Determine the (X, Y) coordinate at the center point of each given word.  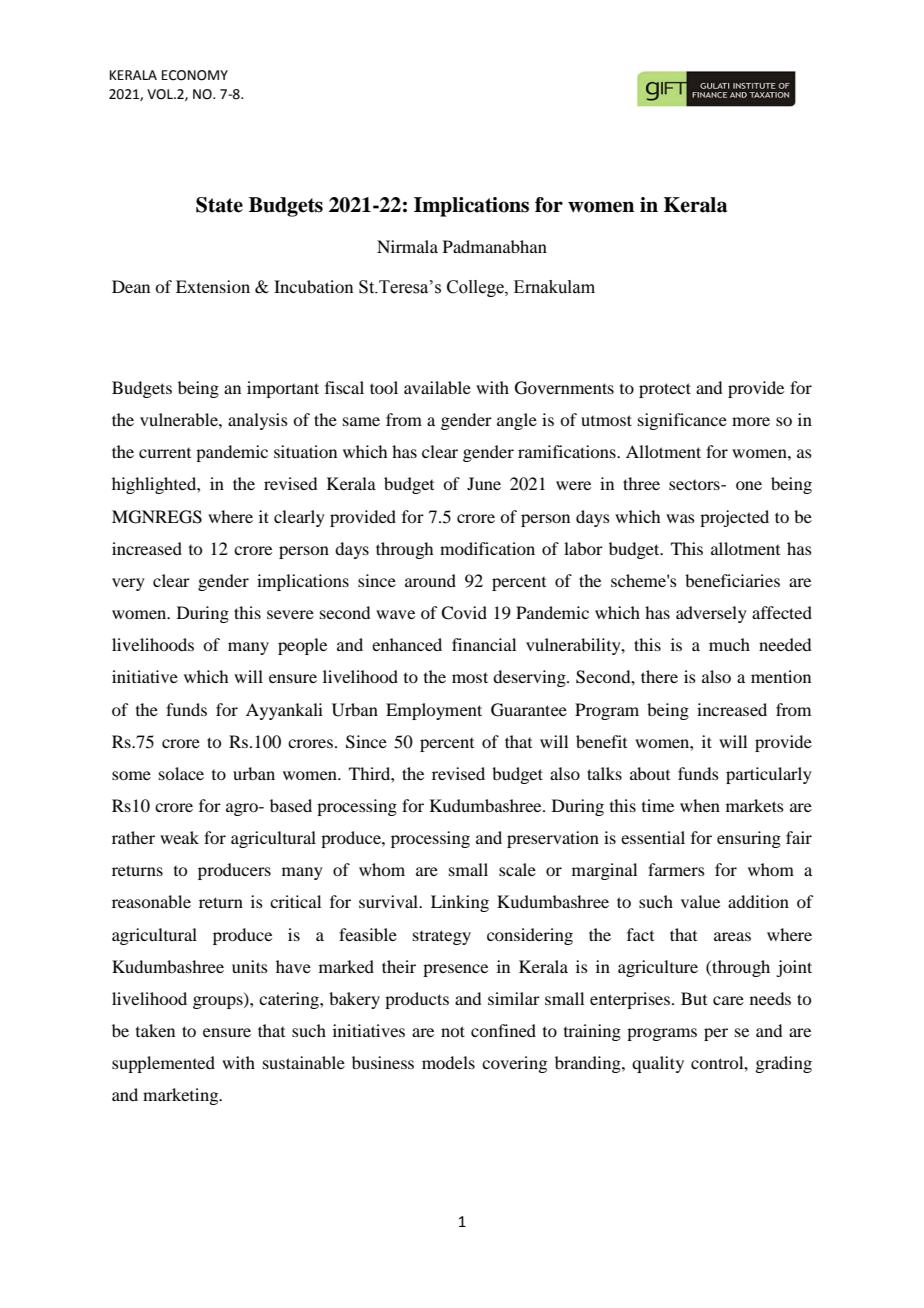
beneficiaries (732, 580)
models (448, 1062)
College (476, 288)
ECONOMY (195, 75)
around (430, 580)
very (128, 584)
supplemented (163, 1064)
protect (665, 390)
